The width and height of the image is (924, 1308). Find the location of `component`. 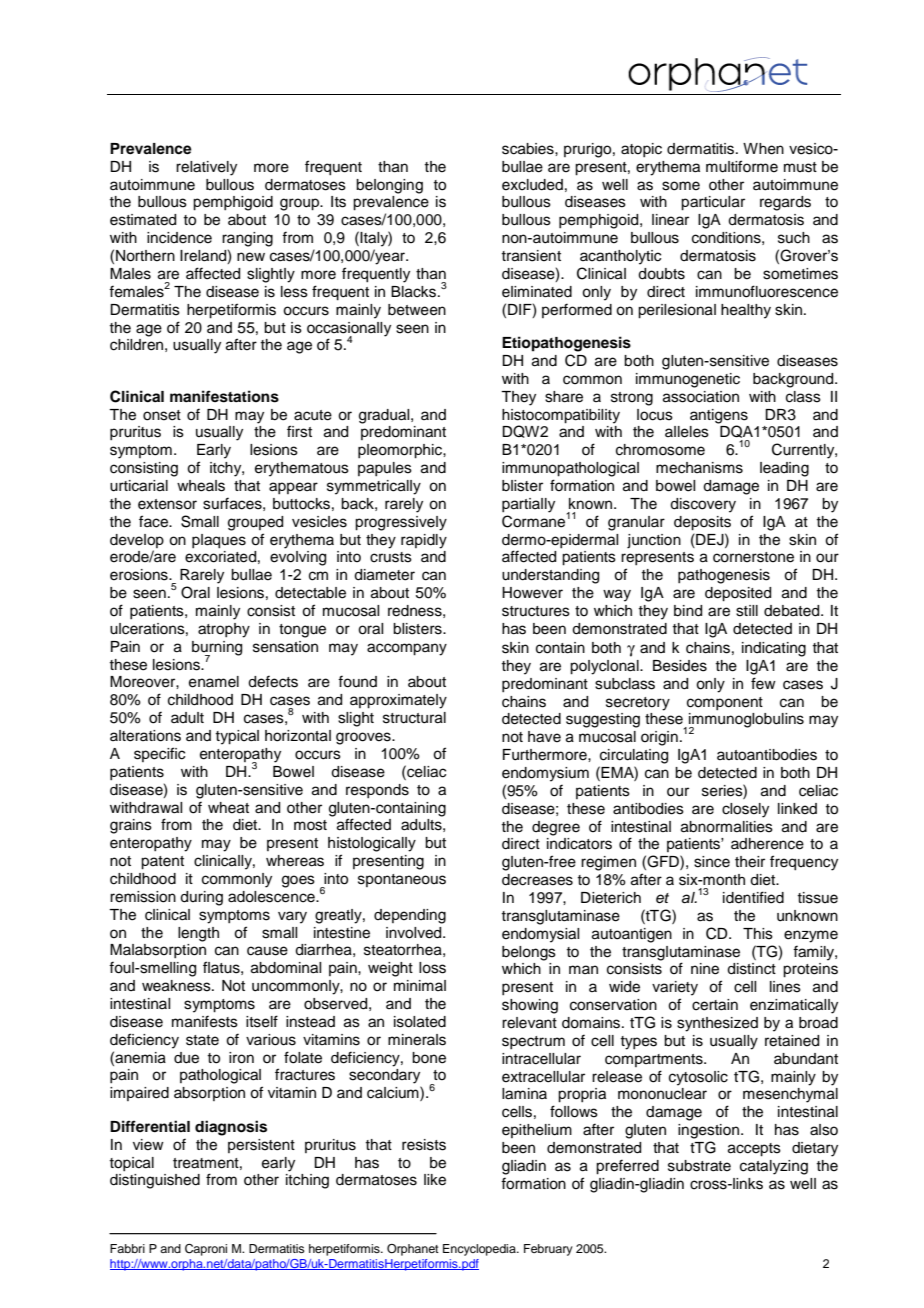

component is located at coordinates (725, 703).
